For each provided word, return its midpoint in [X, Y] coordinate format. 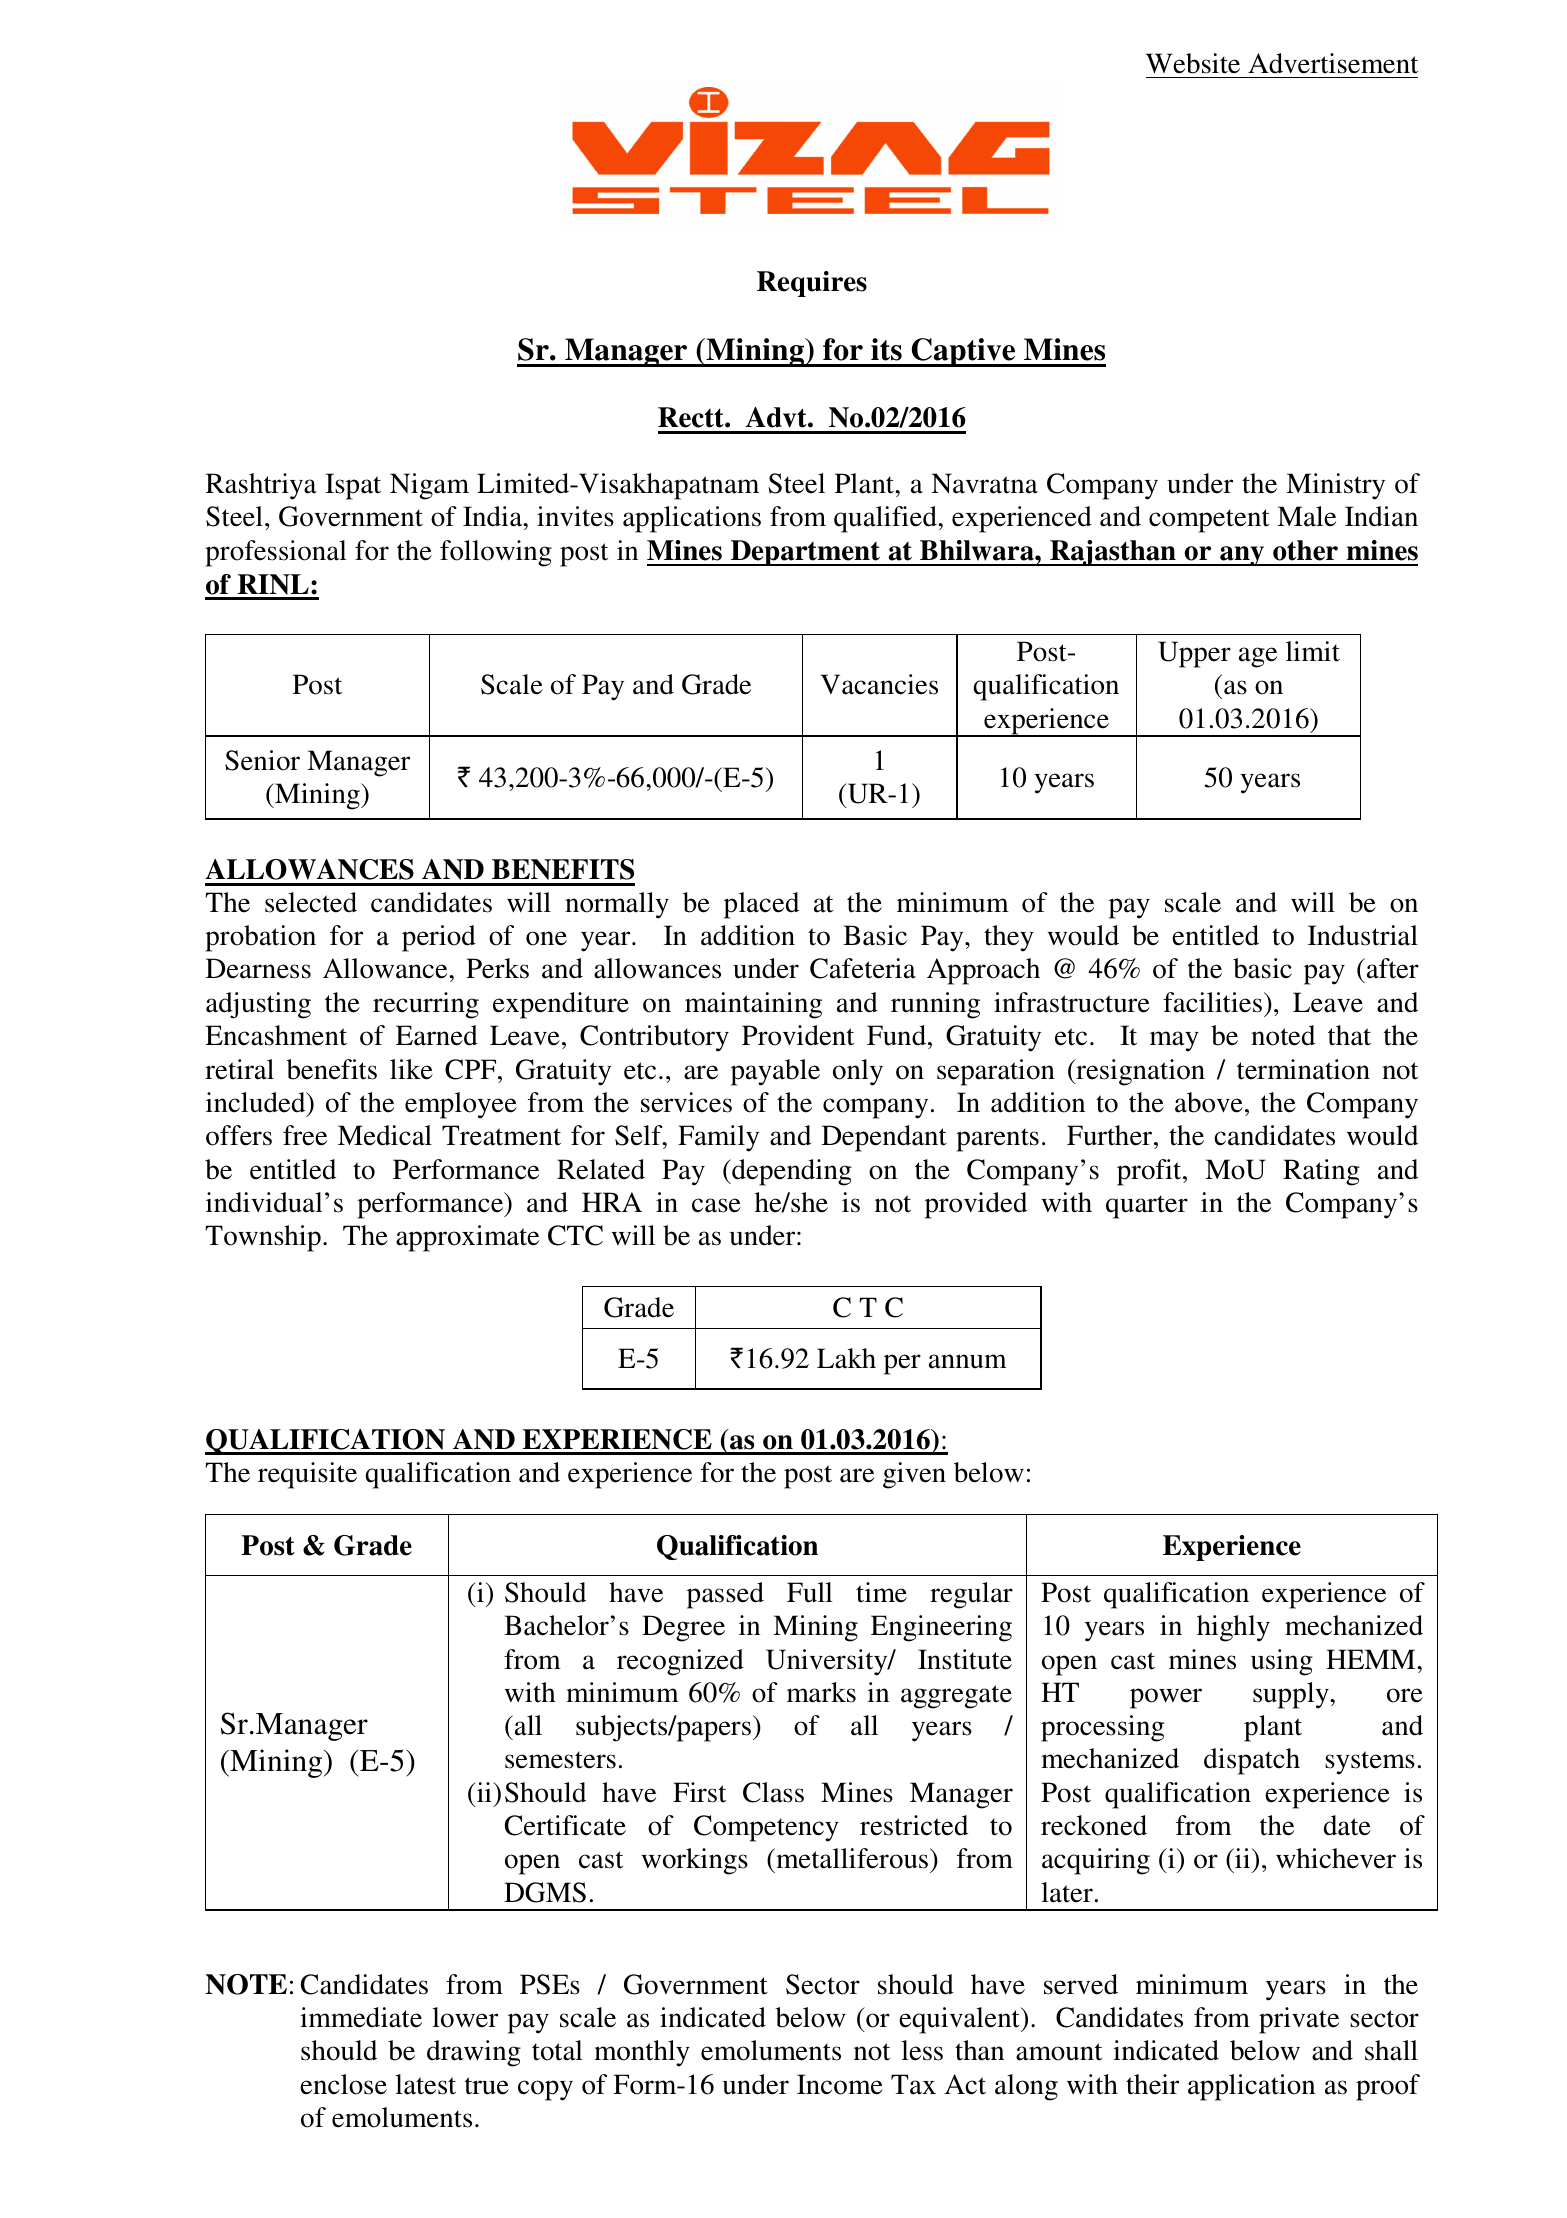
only [858, 1072]
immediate [361, 2017]
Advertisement [1333, 63]
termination [1303, 1069]
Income [840, 2084]
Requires [812, 284]
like [411, 1069]
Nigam [429, 486]
